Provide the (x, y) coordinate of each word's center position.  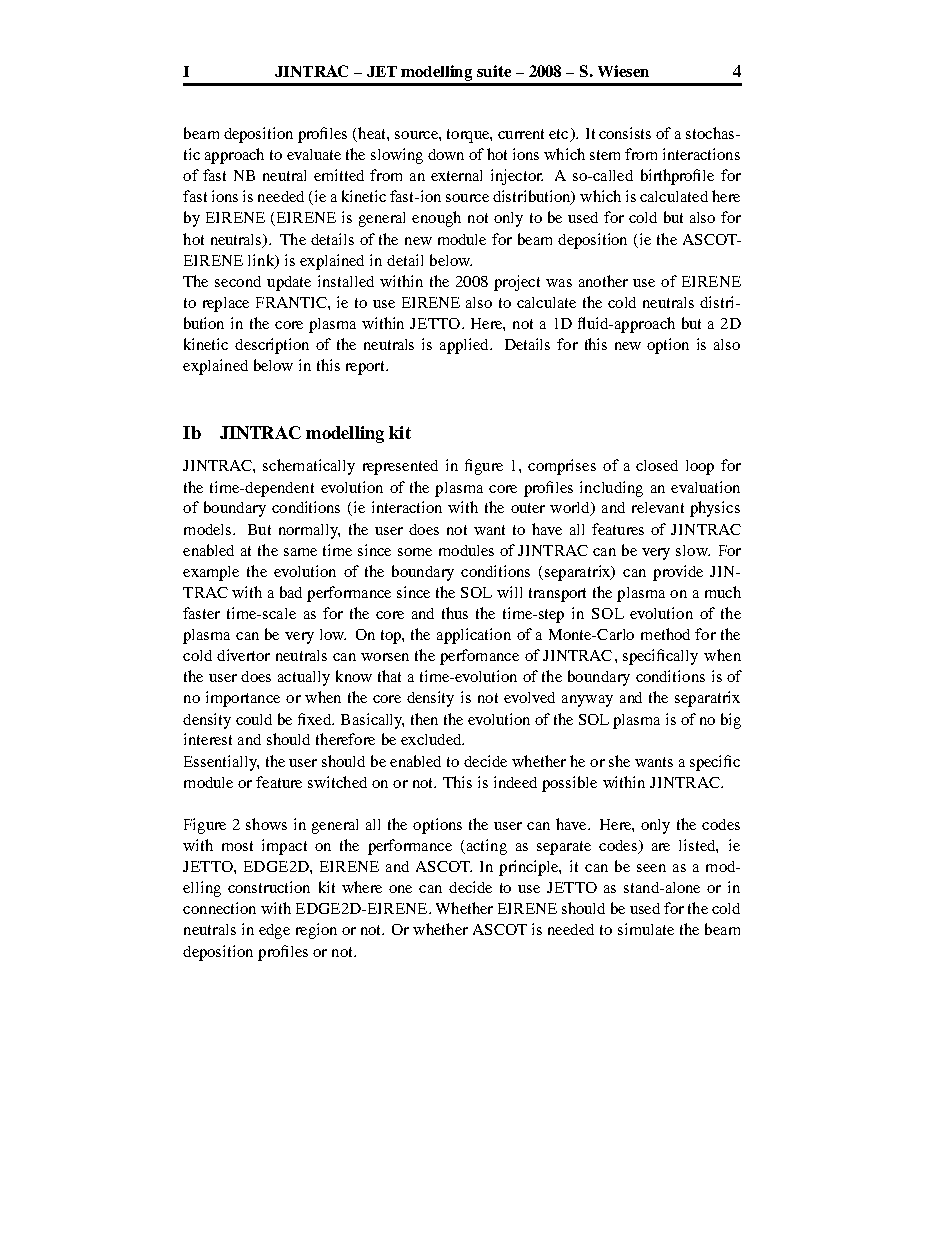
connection (219, 908)
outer (528, 508)
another (603, 281)
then (424, 719)
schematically (309, 467)
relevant (658, 507)
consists (625, 133)
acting (485, 847)
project (517, 283)
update (289, 283)
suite (494, 71)
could (254, 719)
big (731, 721)
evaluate (314, 154)
